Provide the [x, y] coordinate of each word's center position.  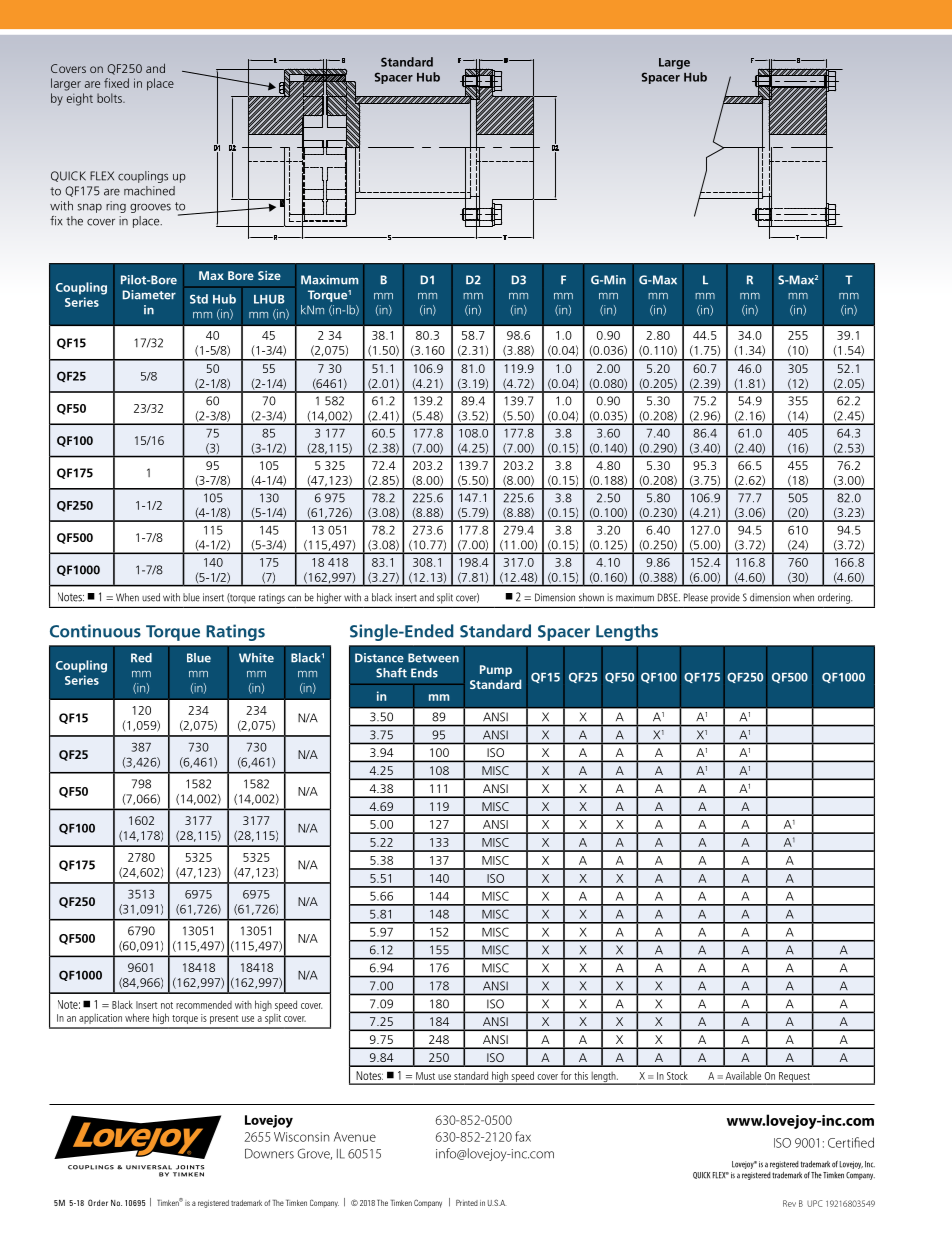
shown [591, 597]
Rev [789, 1203]
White [256, 658]
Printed [467, 1203]
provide [725, 598]
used [151, 597]
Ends [424, 673]
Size [269, 275]
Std [199, 299]
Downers [269, 1153]
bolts [110, 98]
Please [696, 597]
